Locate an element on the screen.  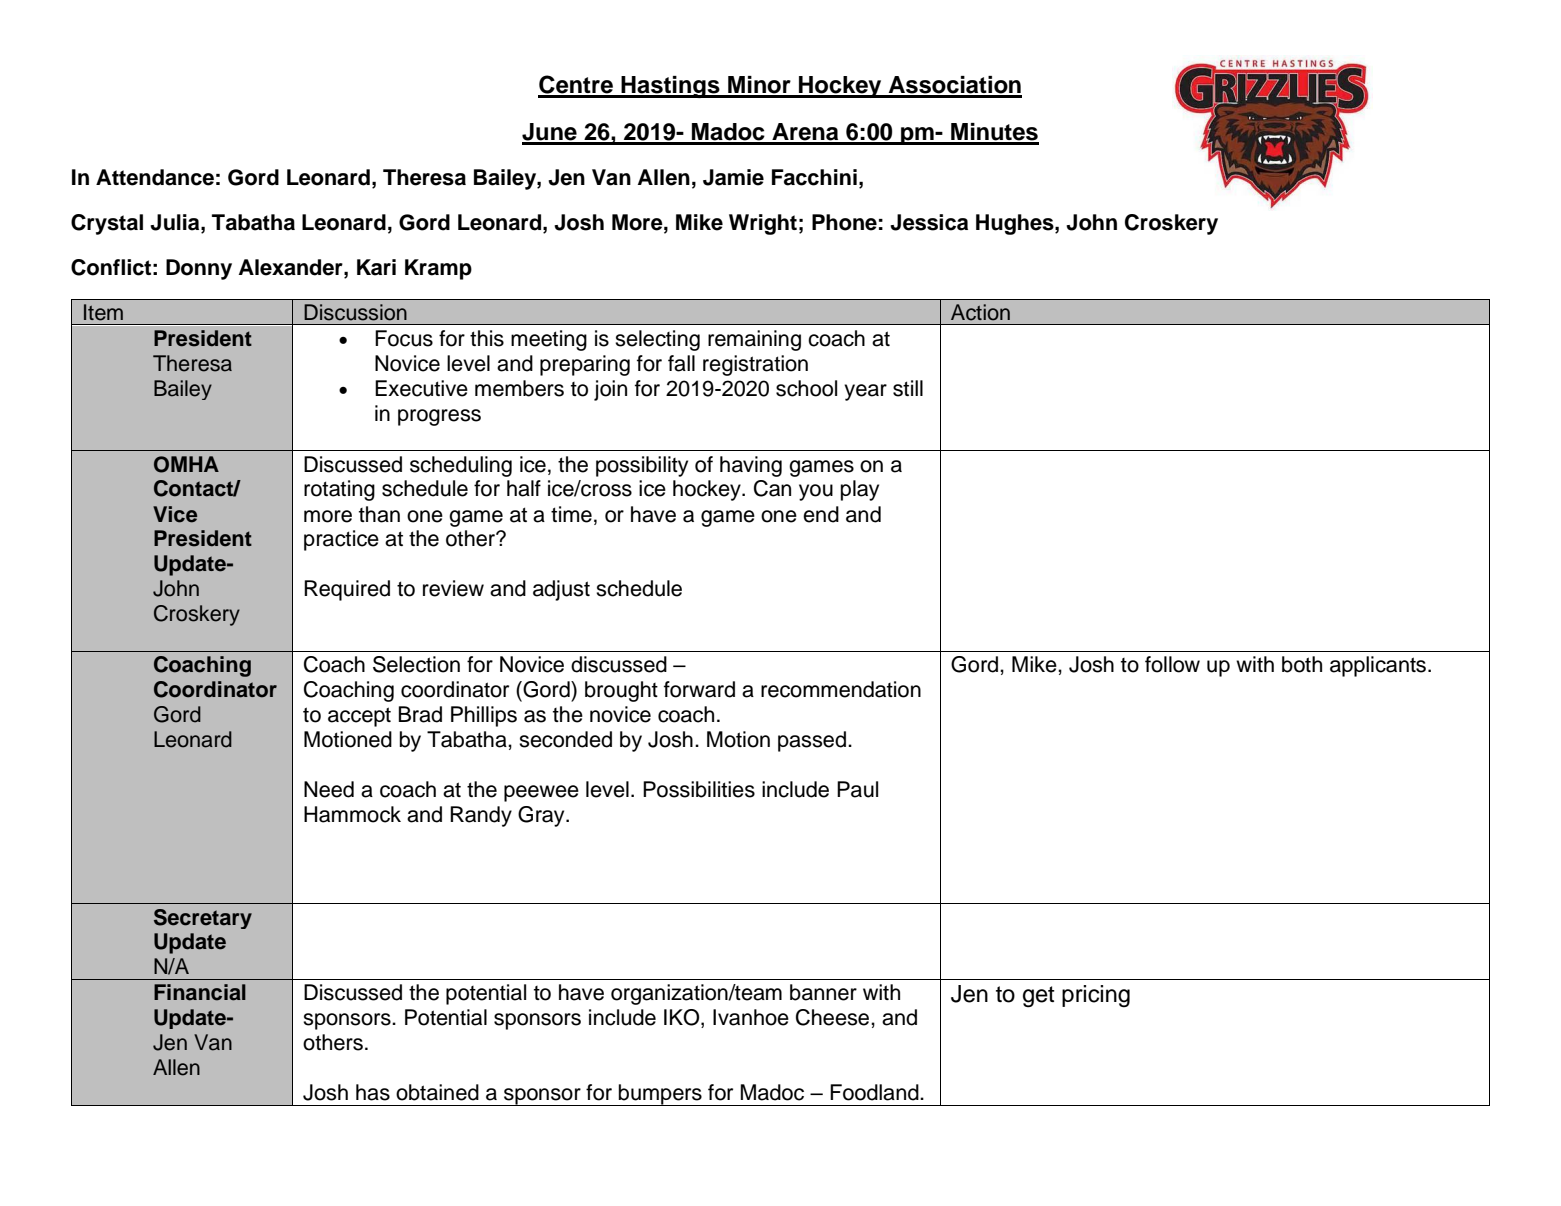
Hastings is located at coordinates (670, 87).
